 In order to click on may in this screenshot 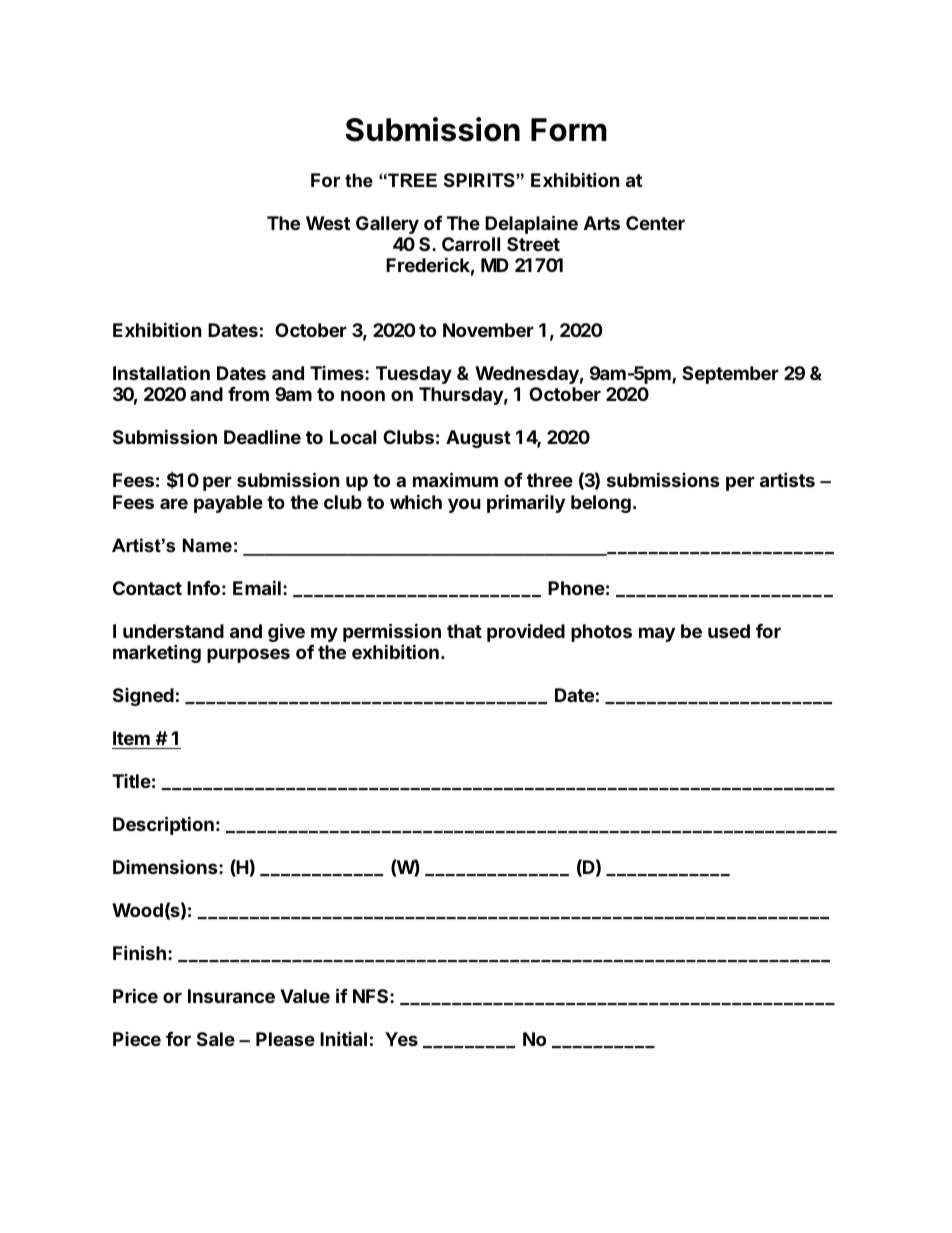, I will do `click(657, 634)`.
